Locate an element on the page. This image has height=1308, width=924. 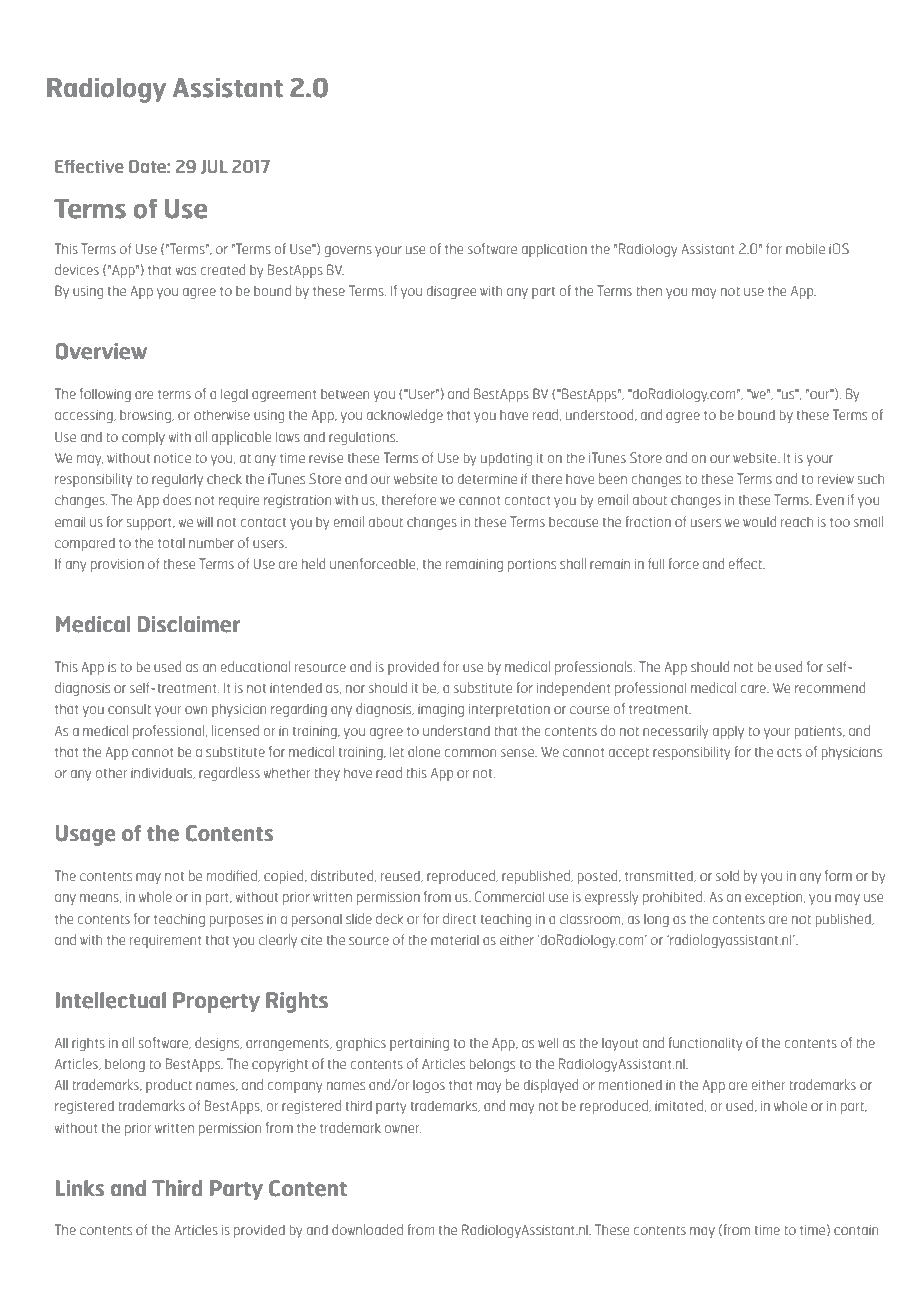
application is located at coordinates (554, 250).
